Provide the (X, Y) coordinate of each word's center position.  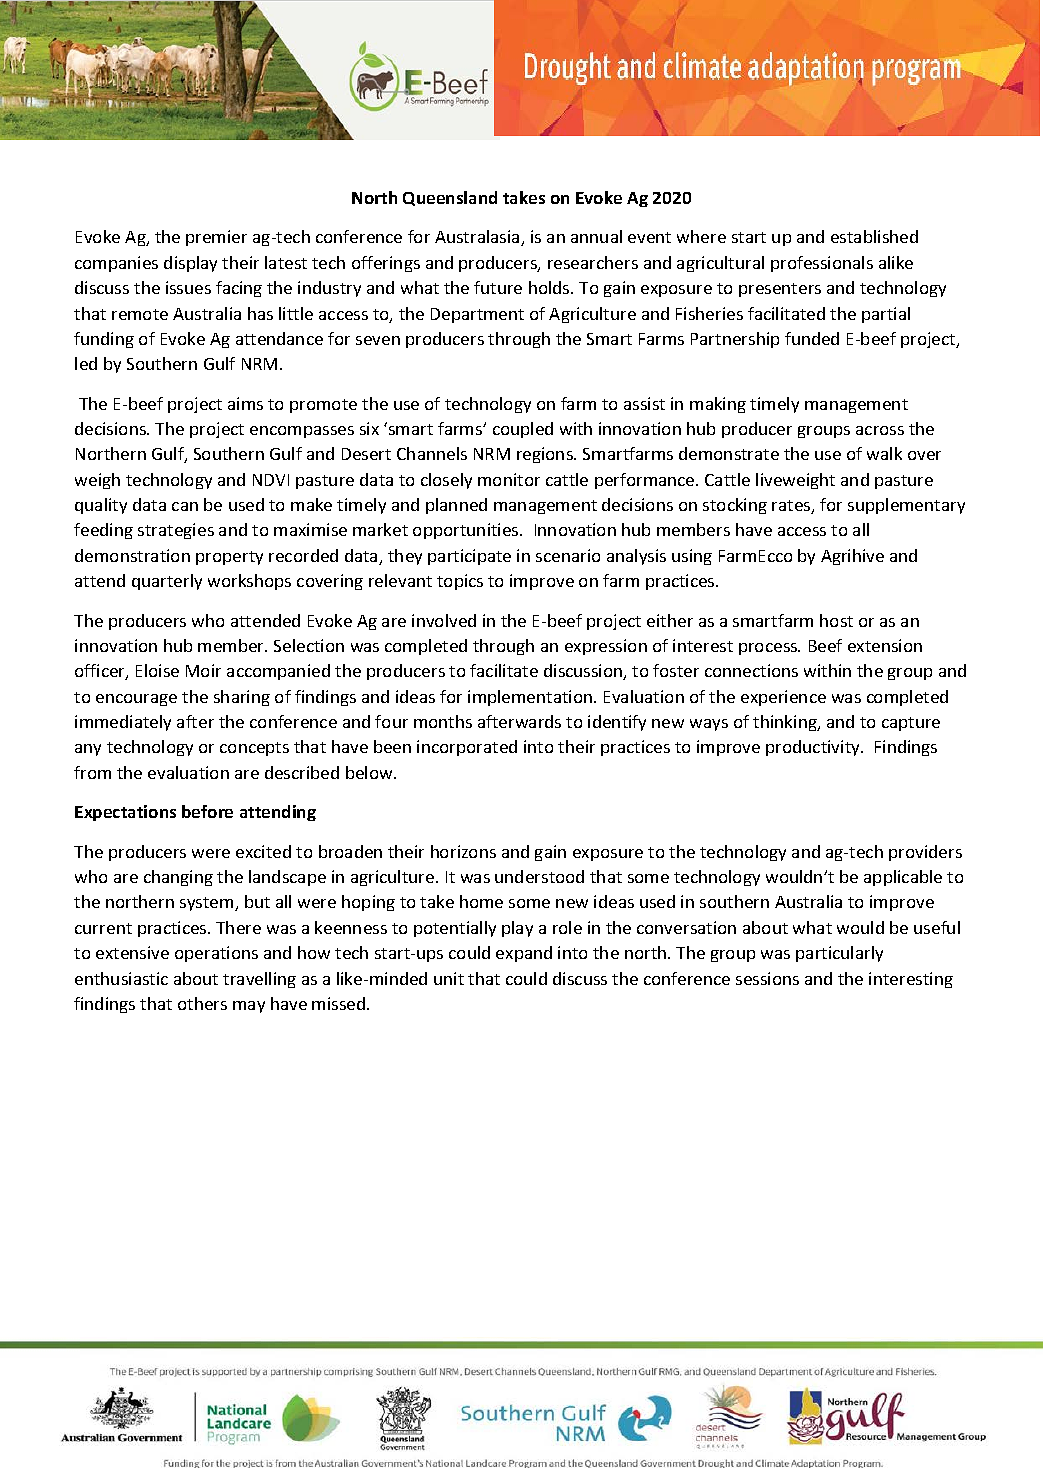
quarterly (167, 582)
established (874, 236)
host (836, 620)
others (202, 1003)
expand (524, 954)
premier (216, 238)
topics (460, 582)
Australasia (478, 238)
